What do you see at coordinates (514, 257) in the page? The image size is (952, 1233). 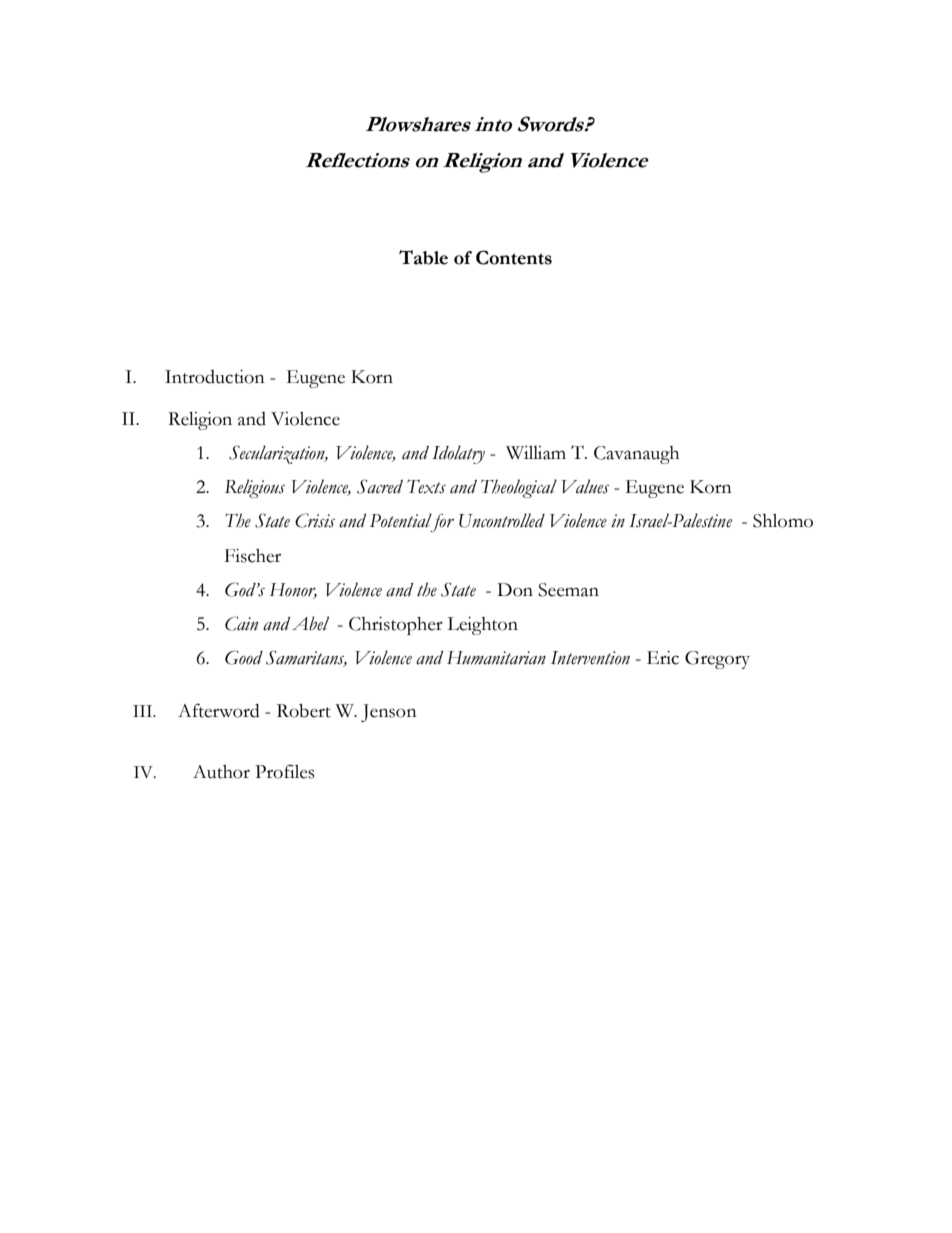 I see `Contents` at bounding box center [514, 257].
